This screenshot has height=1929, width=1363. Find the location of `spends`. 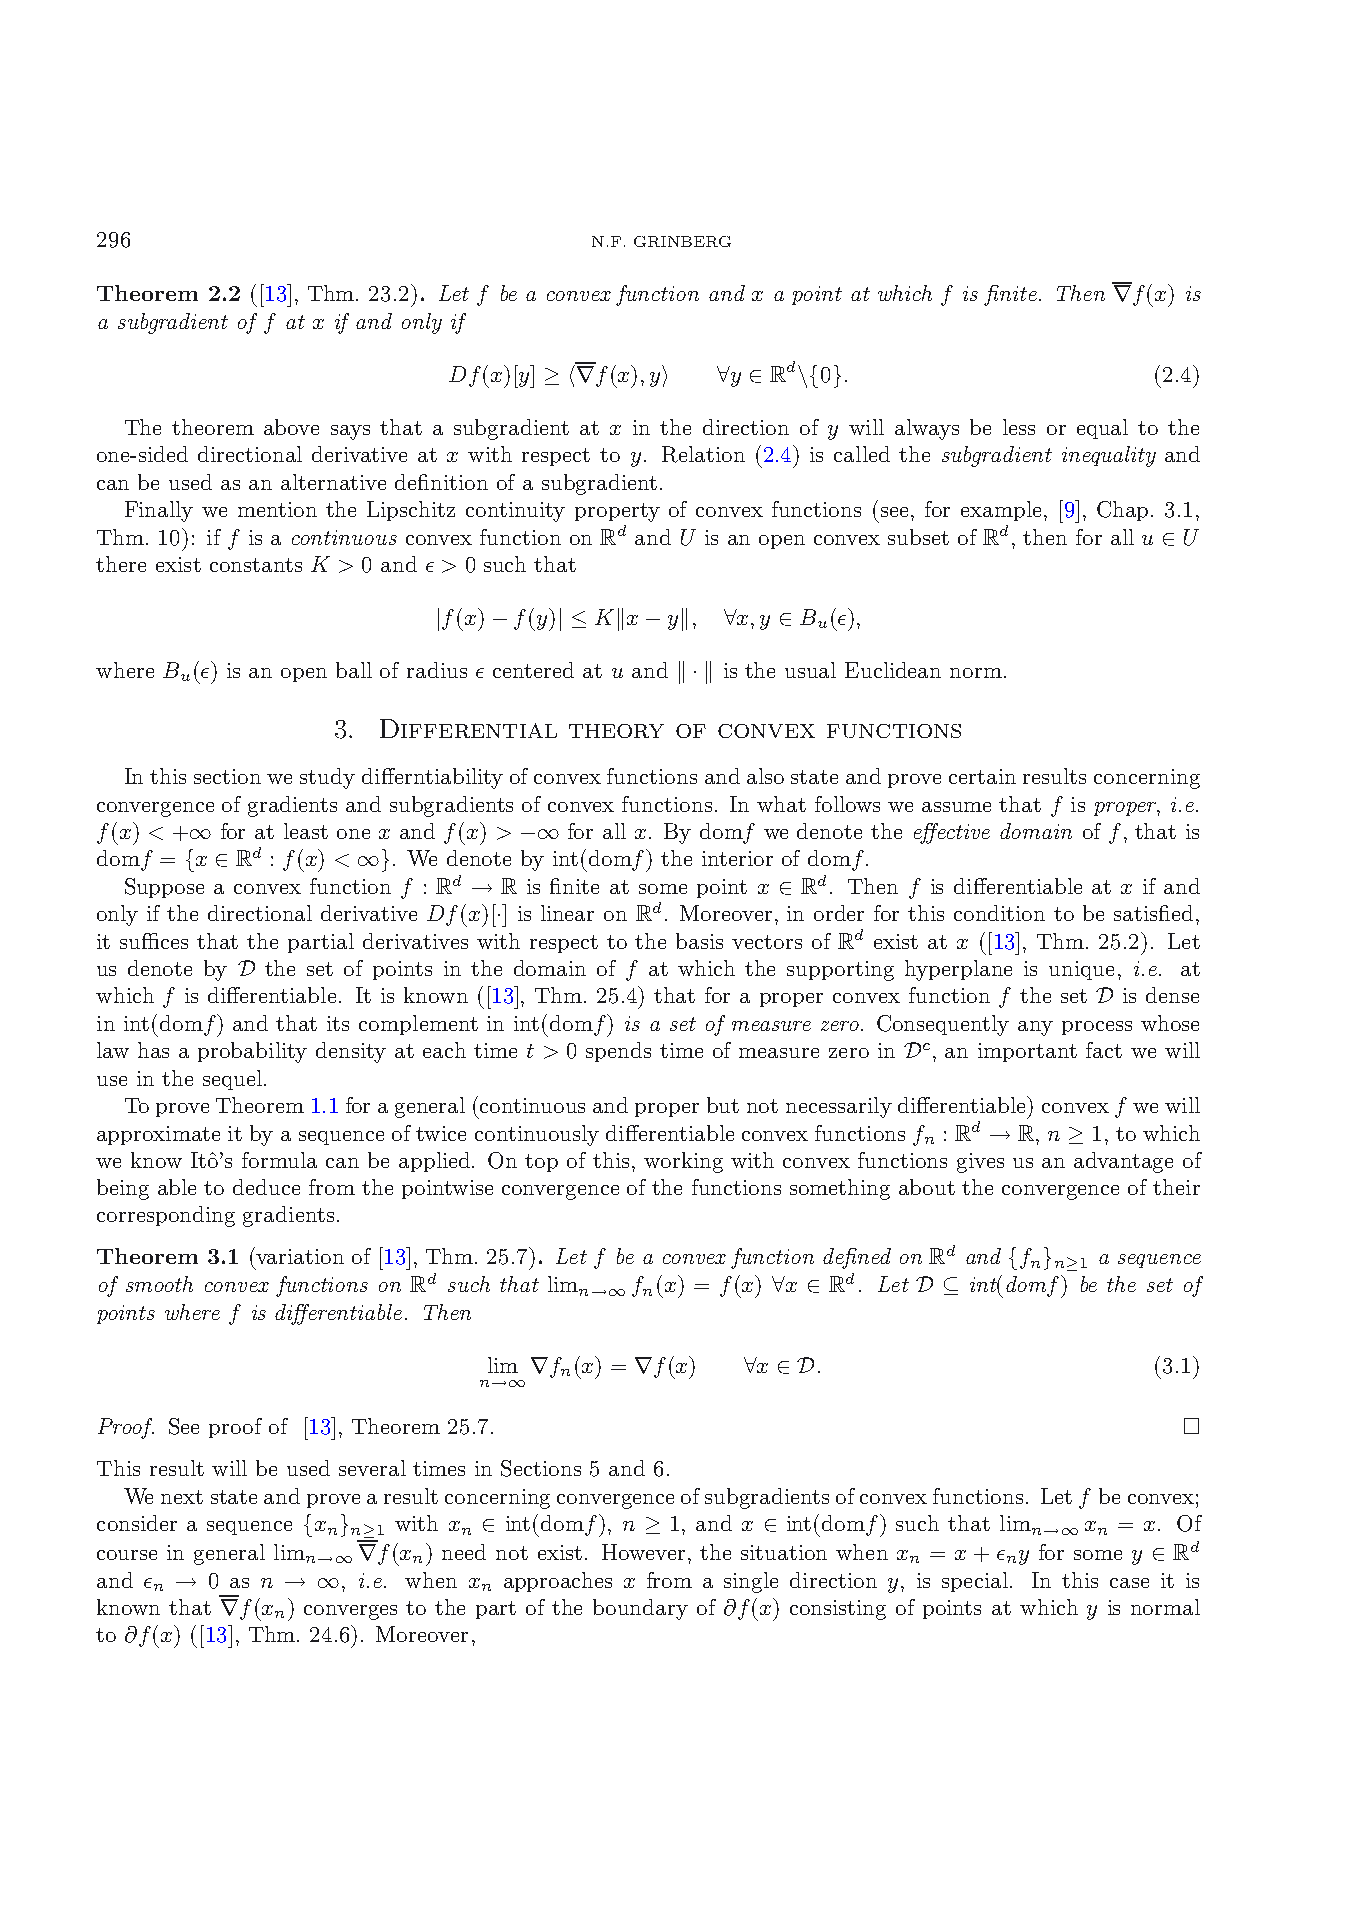

spends is located at coordinates (618, 1052).
